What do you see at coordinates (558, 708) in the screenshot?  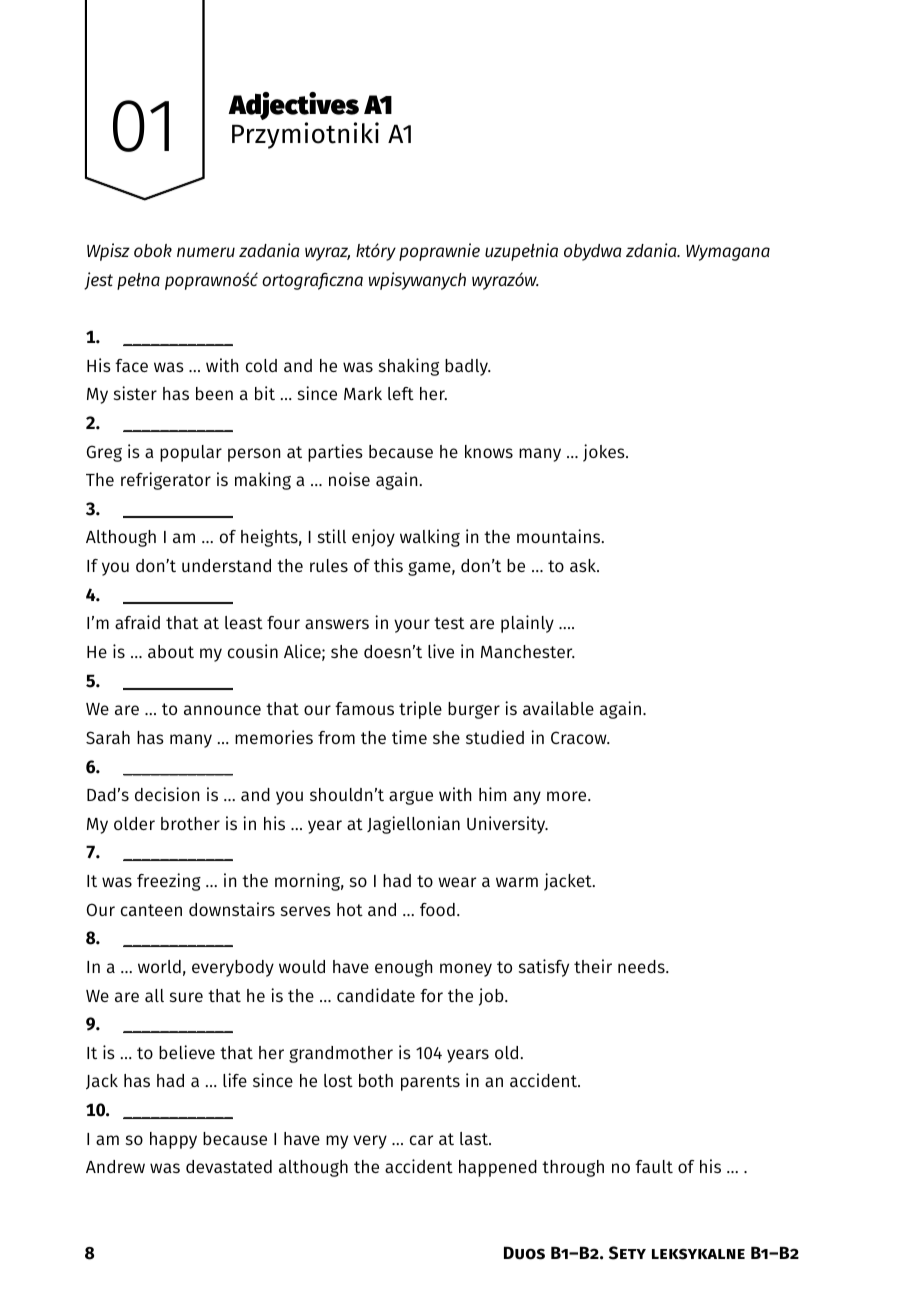 I see `available` at bounding box center [558, 708].
